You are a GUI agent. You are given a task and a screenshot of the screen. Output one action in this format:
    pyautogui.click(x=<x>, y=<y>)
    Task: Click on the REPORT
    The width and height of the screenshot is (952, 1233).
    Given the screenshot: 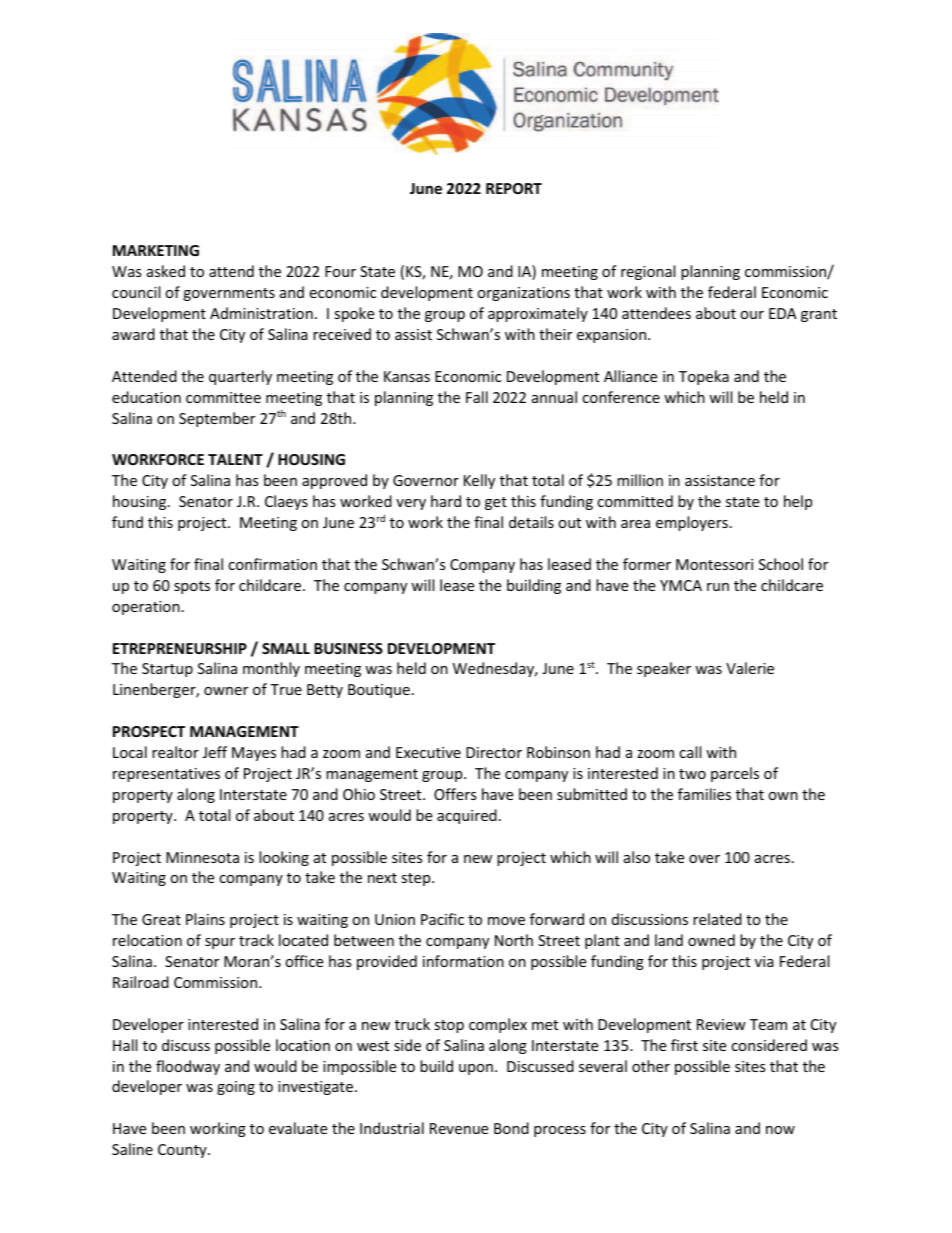 What is the action you would take?
    pyautogui.click(x=514, y=188)
